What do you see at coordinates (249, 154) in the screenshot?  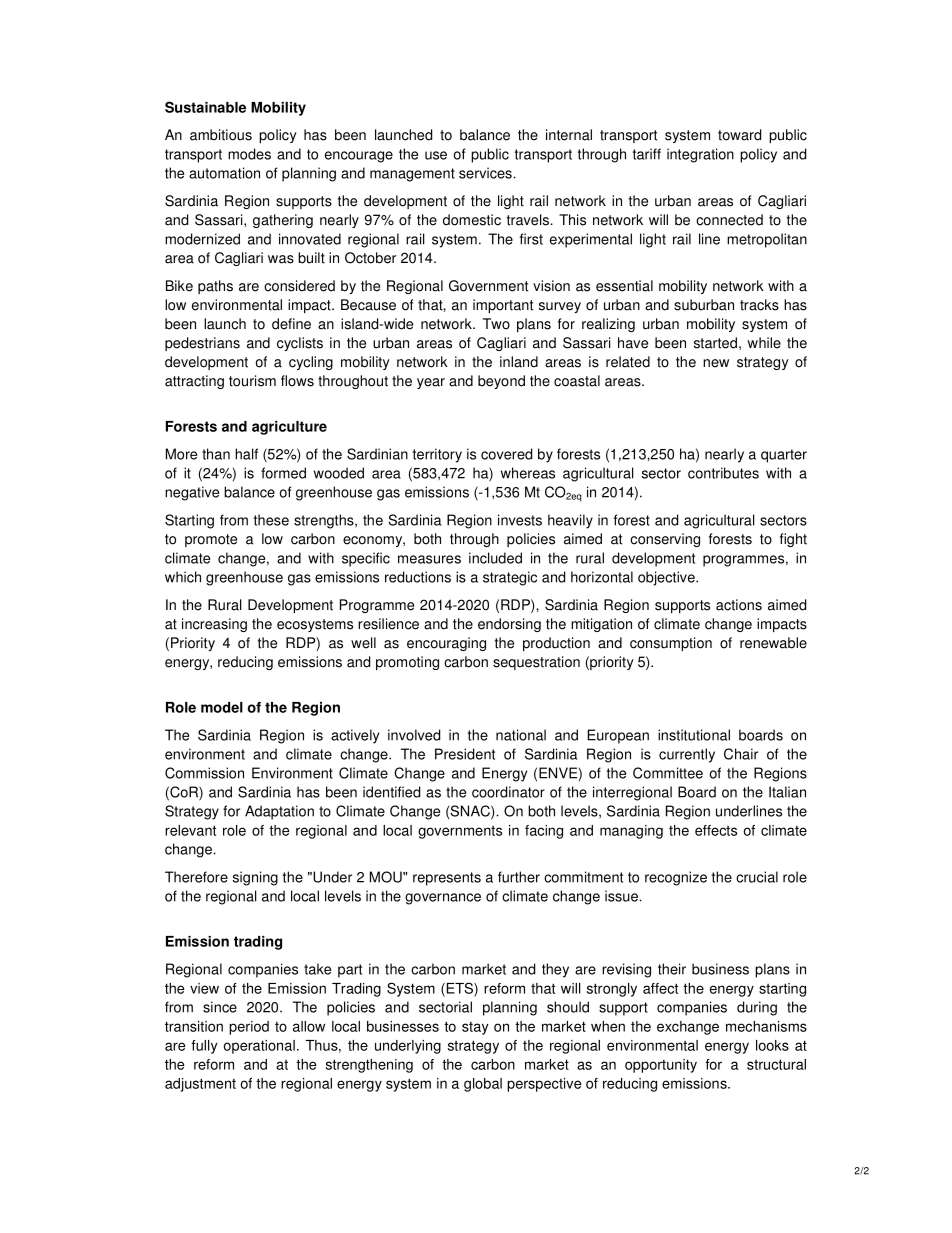 I see `modes` at bounding box center [249, 154].
